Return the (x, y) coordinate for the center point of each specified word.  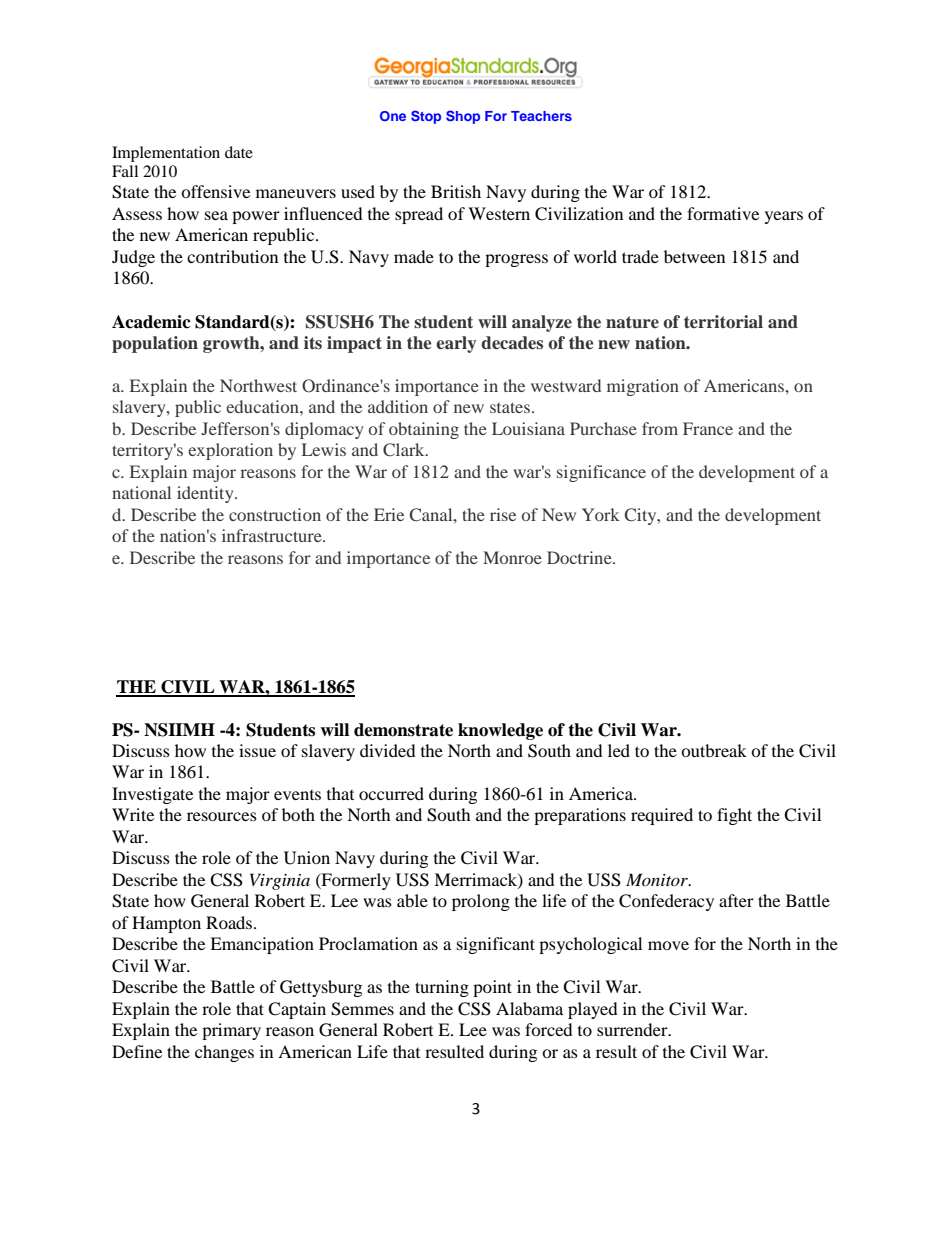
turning (442, 988)
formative (723, 213)
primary (231, 1031)
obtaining (424, 430)
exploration (230, 451)
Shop (463, 117)
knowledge (500, 731)
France (708, 428)
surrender (633, 1029)
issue (257, 750)
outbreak (714, 750)
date (239, 152)
